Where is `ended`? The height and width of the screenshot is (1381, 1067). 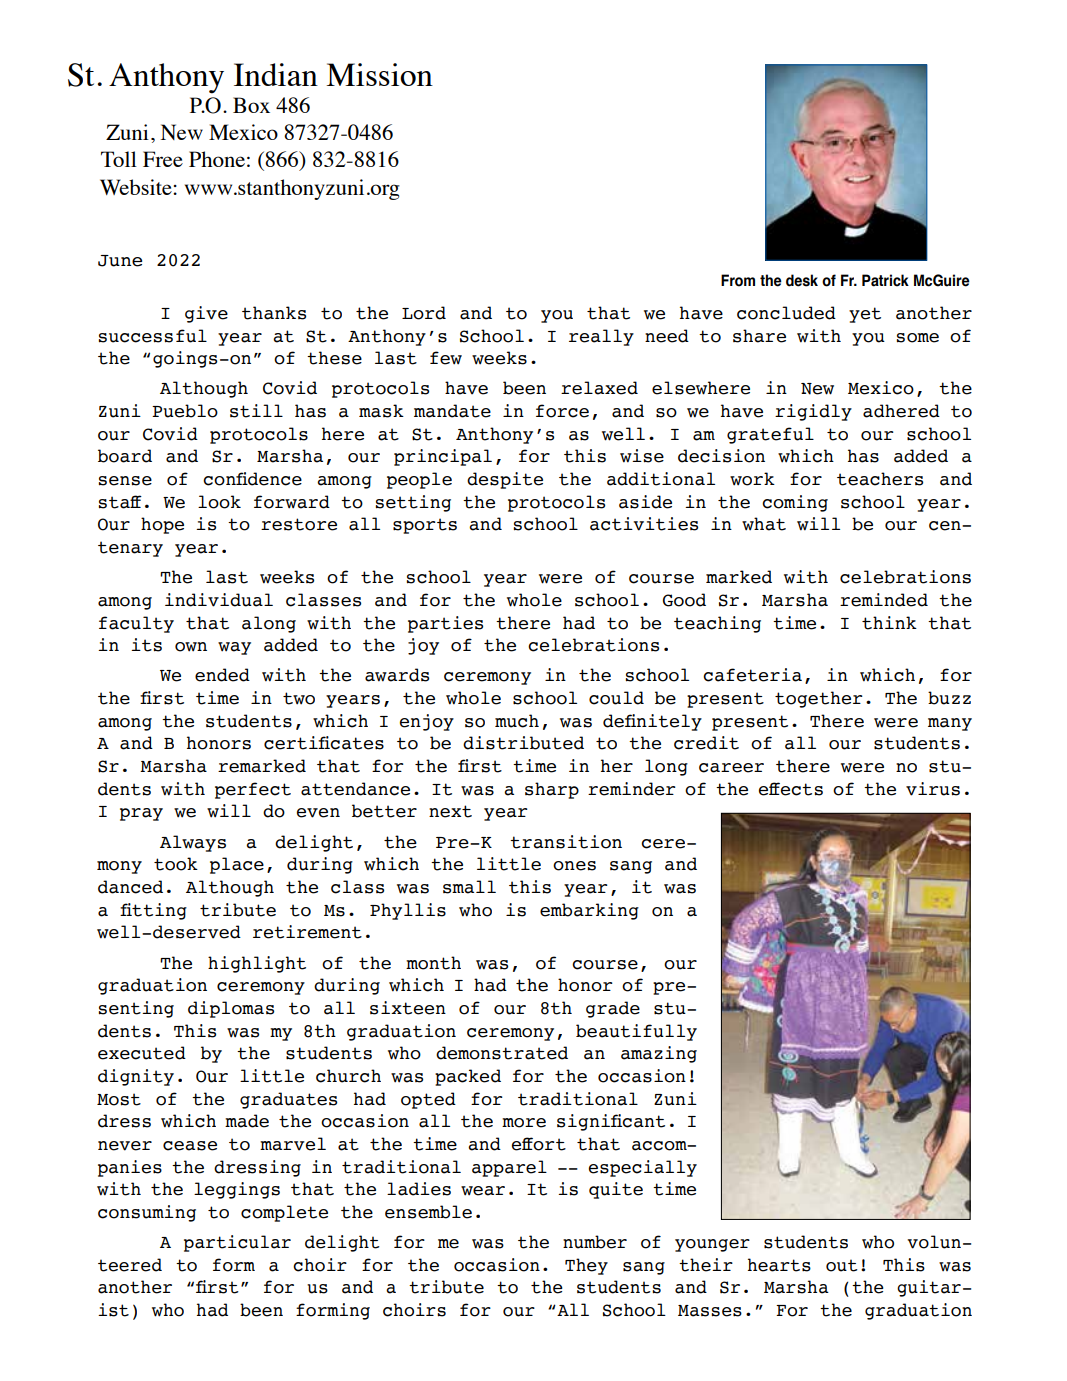
ended is located at coordinates (222, 675).
